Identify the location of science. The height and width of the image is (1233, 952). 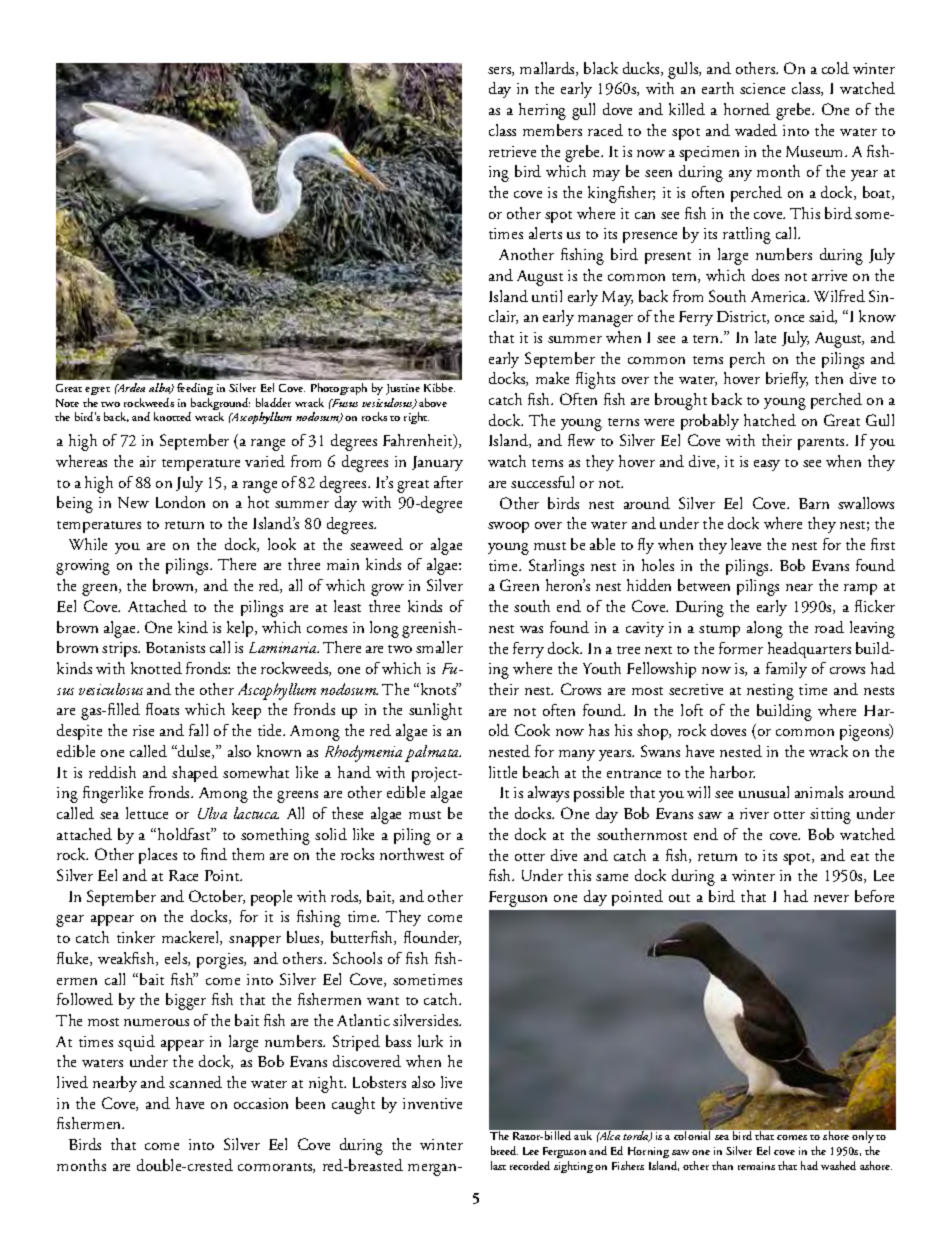
(762, 88).
